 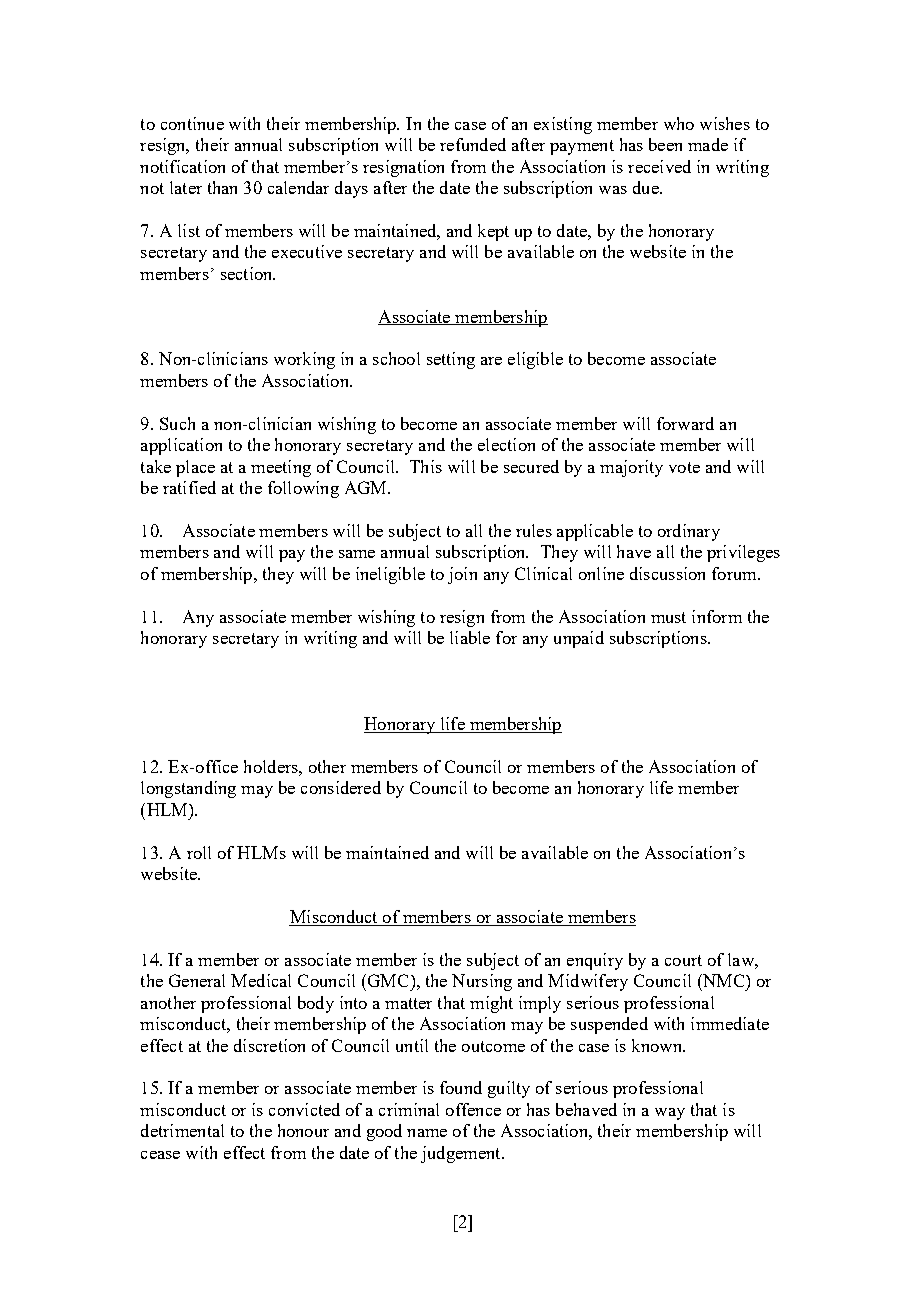 I want to click on ordinary, so click(x=689, y=532).
